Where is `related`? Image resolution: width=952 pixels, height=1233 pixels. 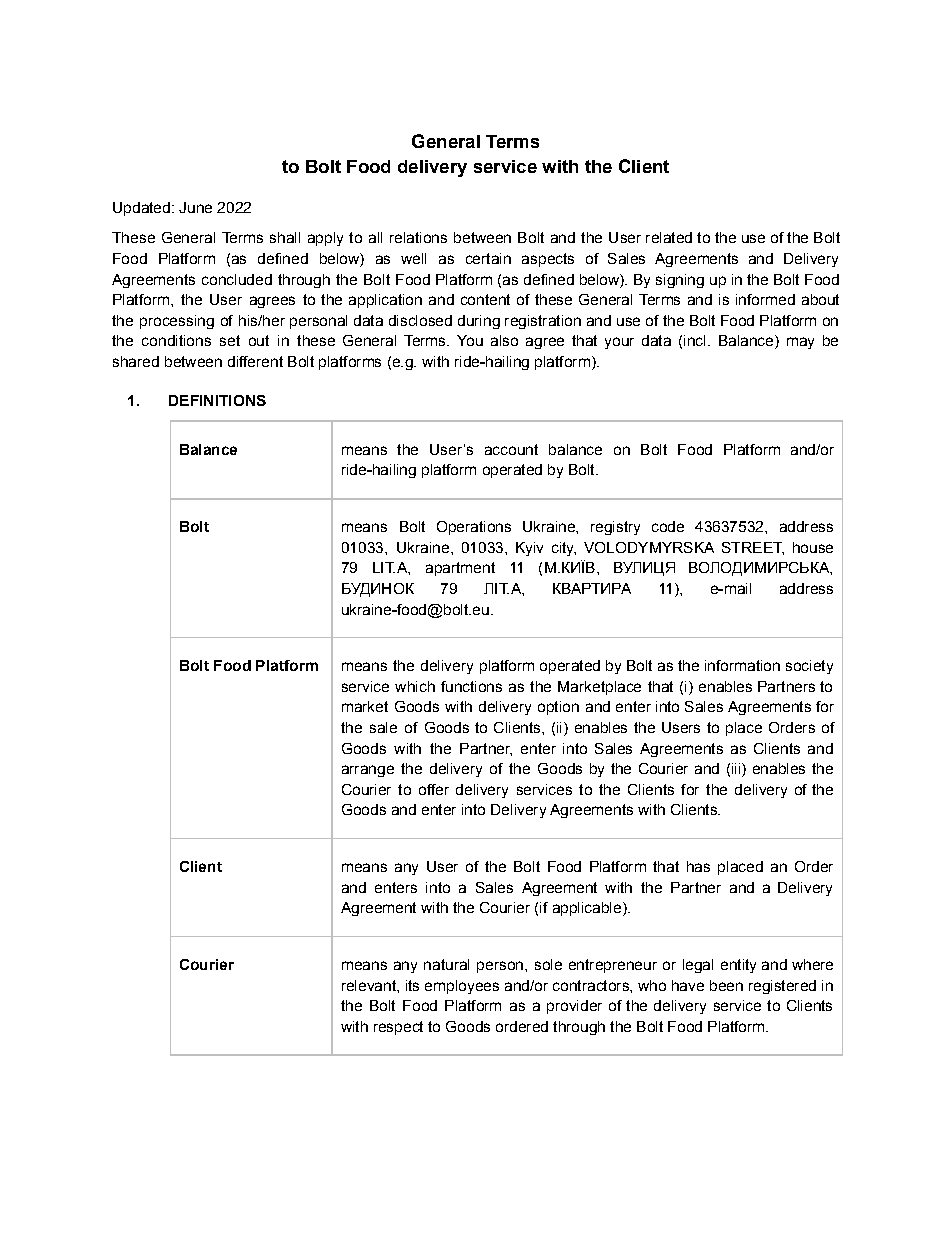 related is located at coordinates (669, 237).
